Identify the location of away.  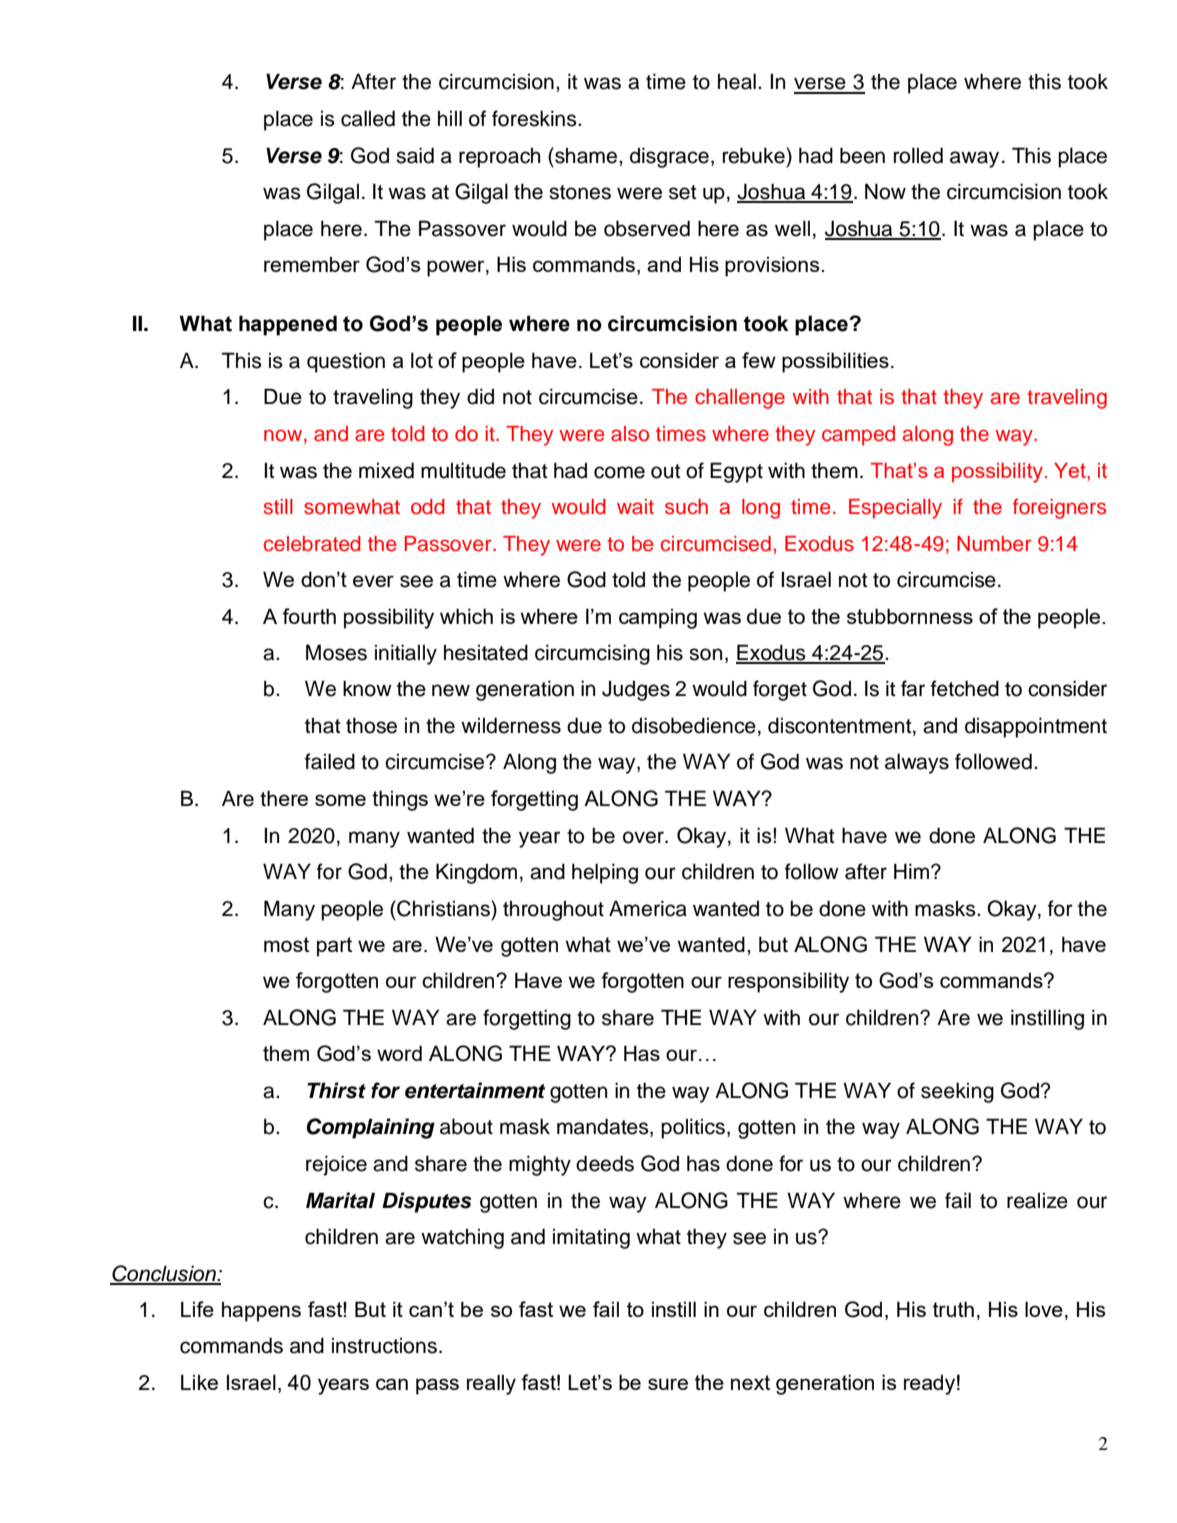
(974, 159).
